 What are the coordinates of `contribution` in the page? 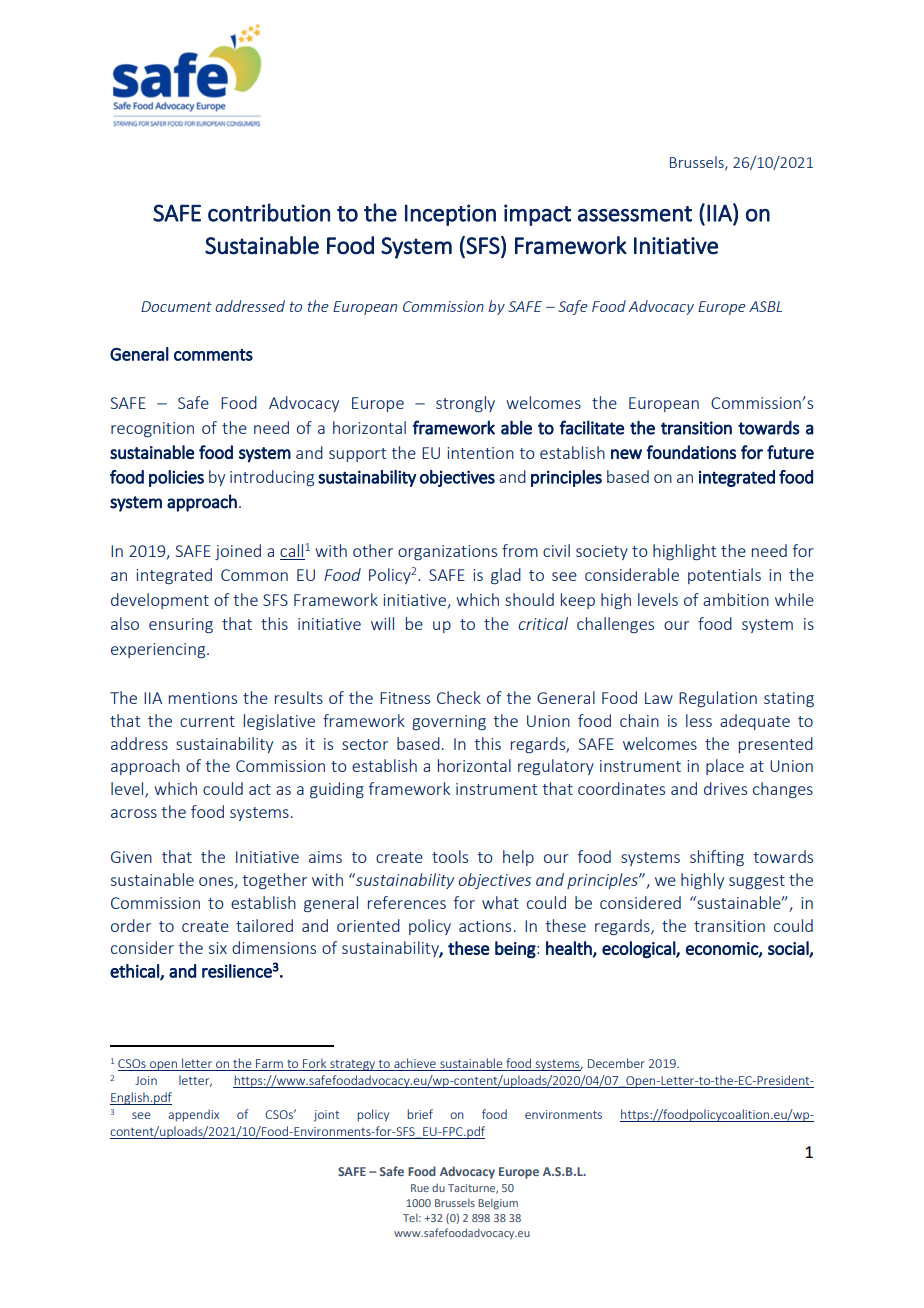 It's located at (269, 212).
